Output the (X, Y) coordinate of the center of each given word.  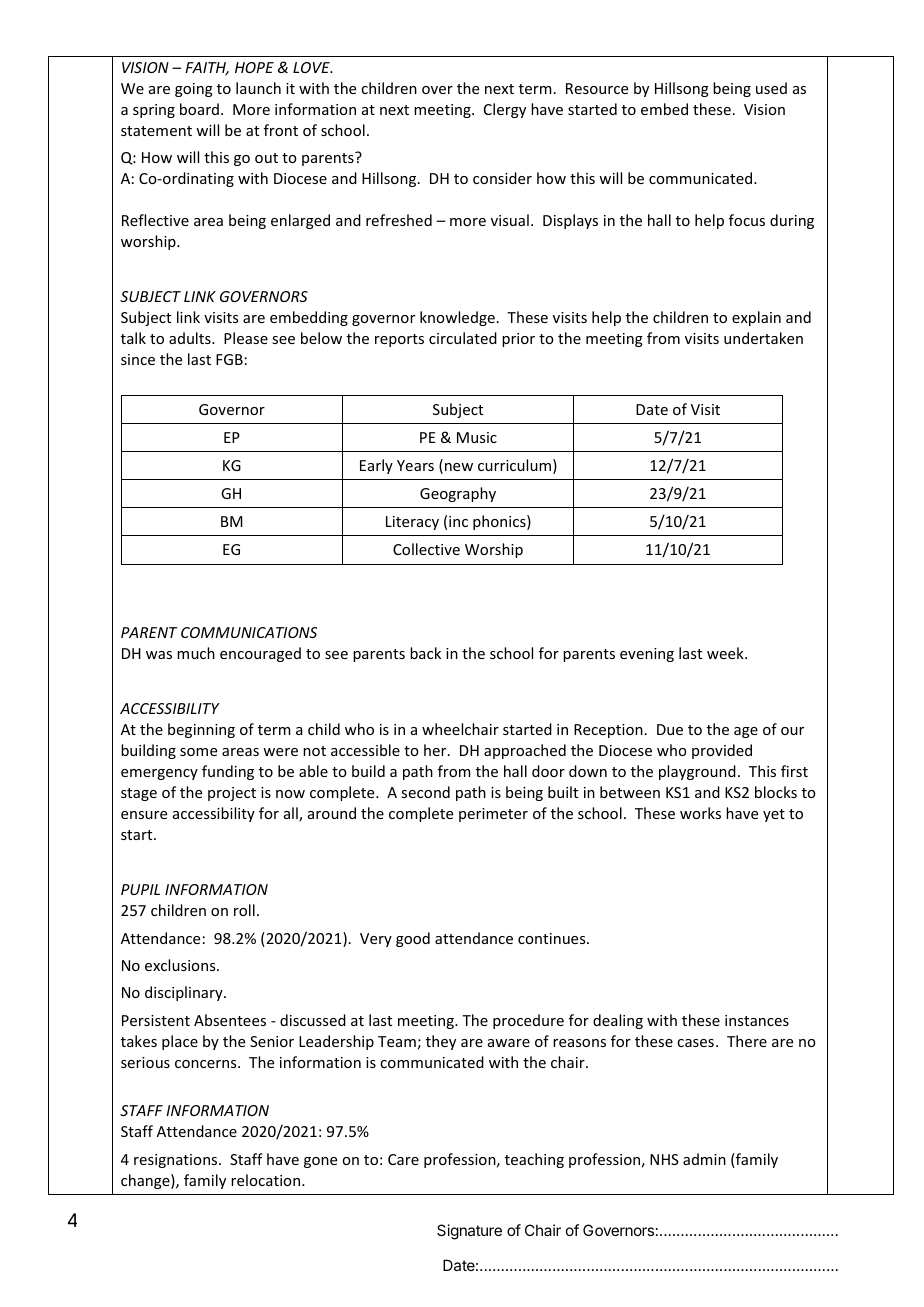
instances (757, 1020)
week (726, 653)
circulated (463, 338)
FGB (229, 359)
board (199, 109)
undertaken (763, 338)
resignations (177, 1161)
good (413, 939)
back (425, 653)
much (196, 653)
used (771, 88)
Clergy (505, 110)
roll (244, 910)
